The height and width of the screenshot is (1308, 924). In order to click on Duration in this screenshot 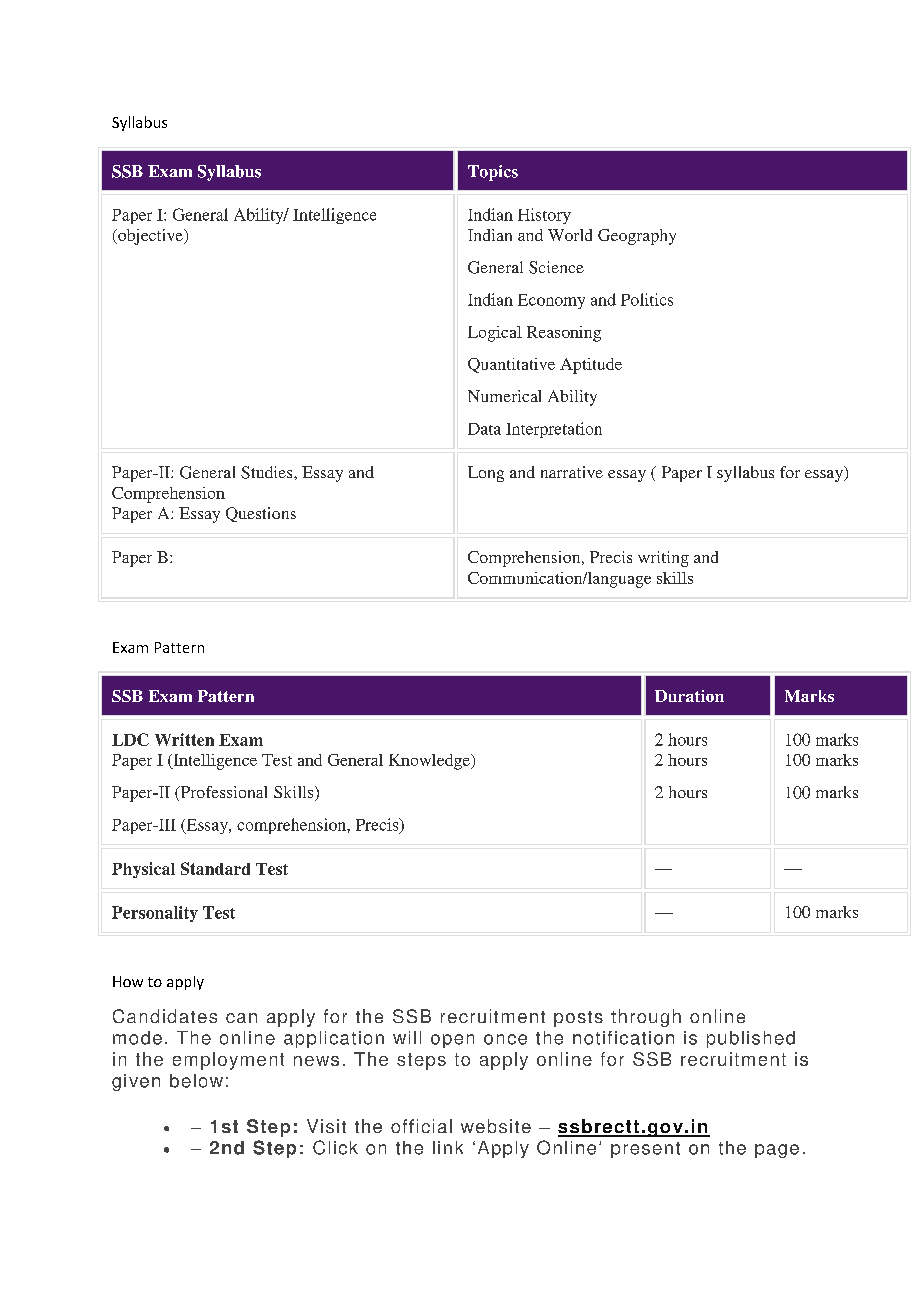, I will do `click(689, 696)`.
